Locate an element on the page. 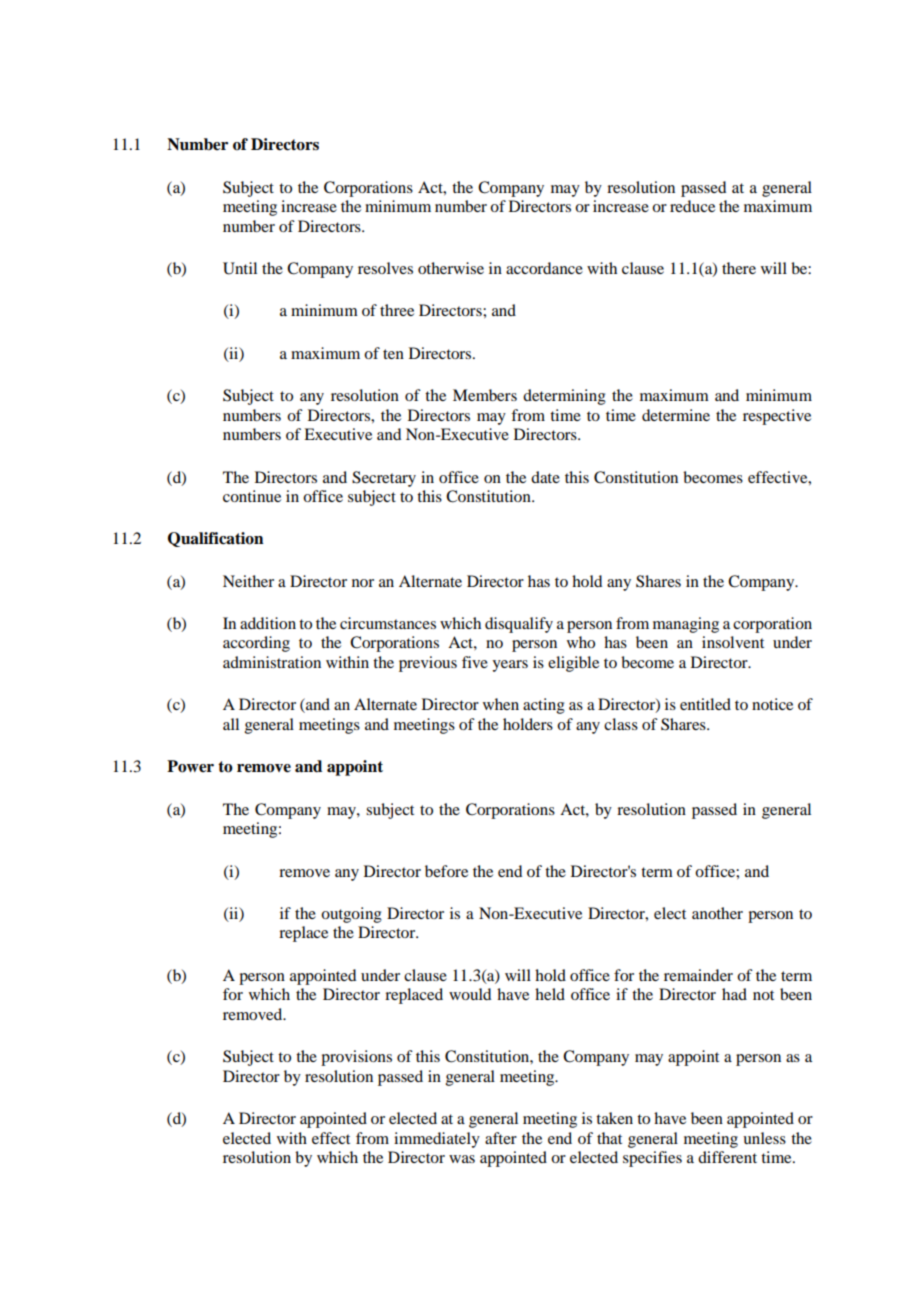 This image has height=1308, width=924. provisions is located at coordinates (356, 1058).
